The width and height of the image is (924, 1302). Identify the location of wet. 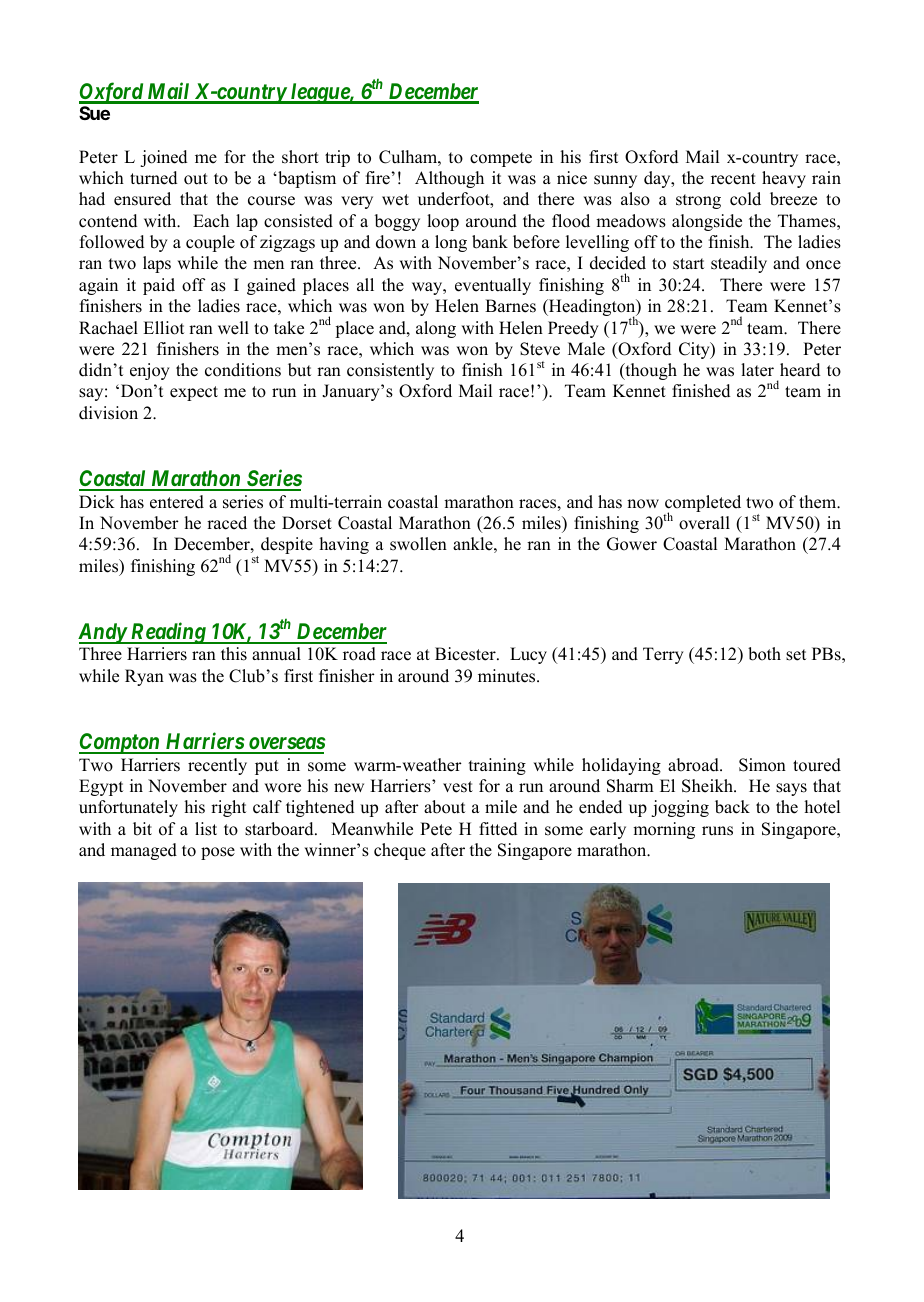
(395, 200).
